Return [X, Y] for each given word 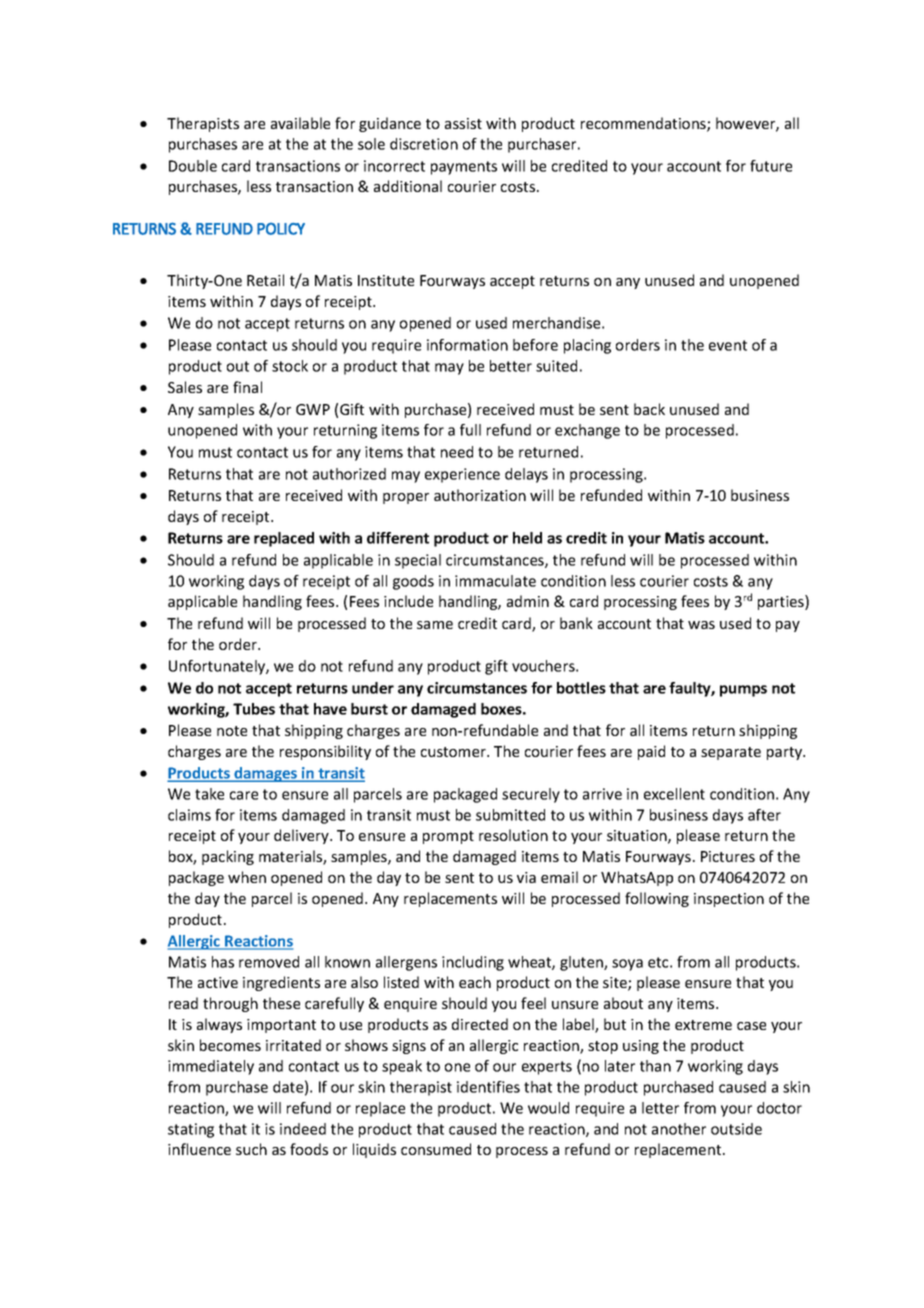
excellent [674, 794]
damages [266, 774]
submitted [510, 815]
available [300, 123]
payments [464, 168]
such [251, 1149]
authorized [349, 474]
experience [462, 475]
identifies [488, 1087]
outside [736, 1129]
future [771, 166]
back [649, 409]
